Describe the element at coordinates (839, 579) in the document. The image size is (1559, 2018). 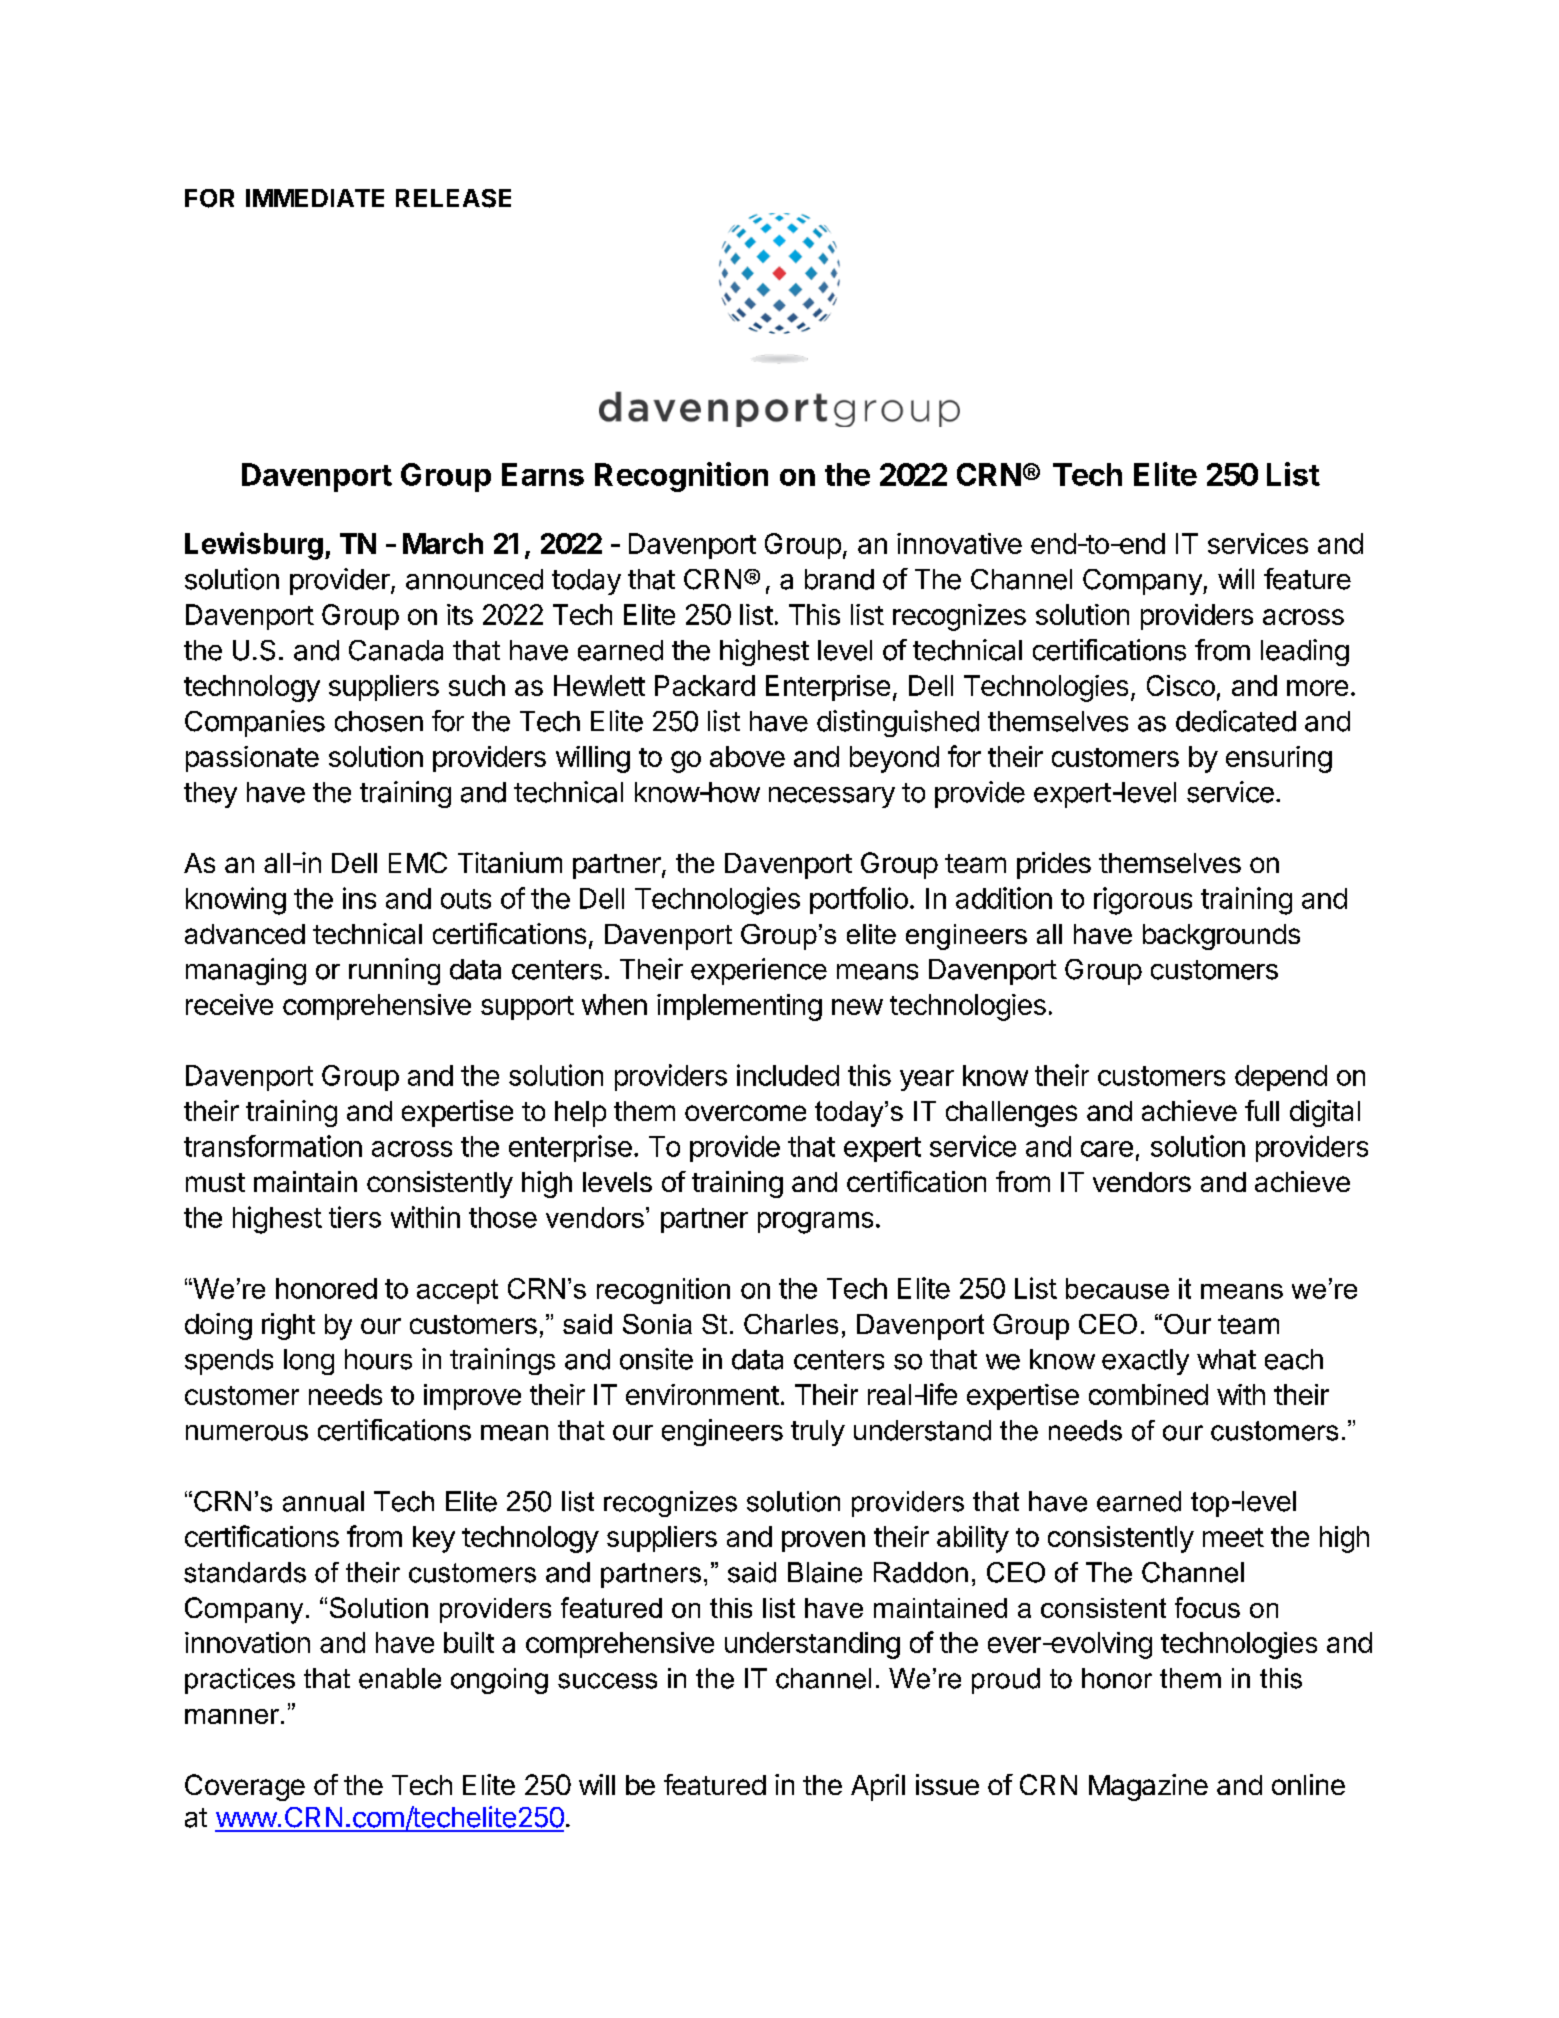
I see `brand` at that location.
